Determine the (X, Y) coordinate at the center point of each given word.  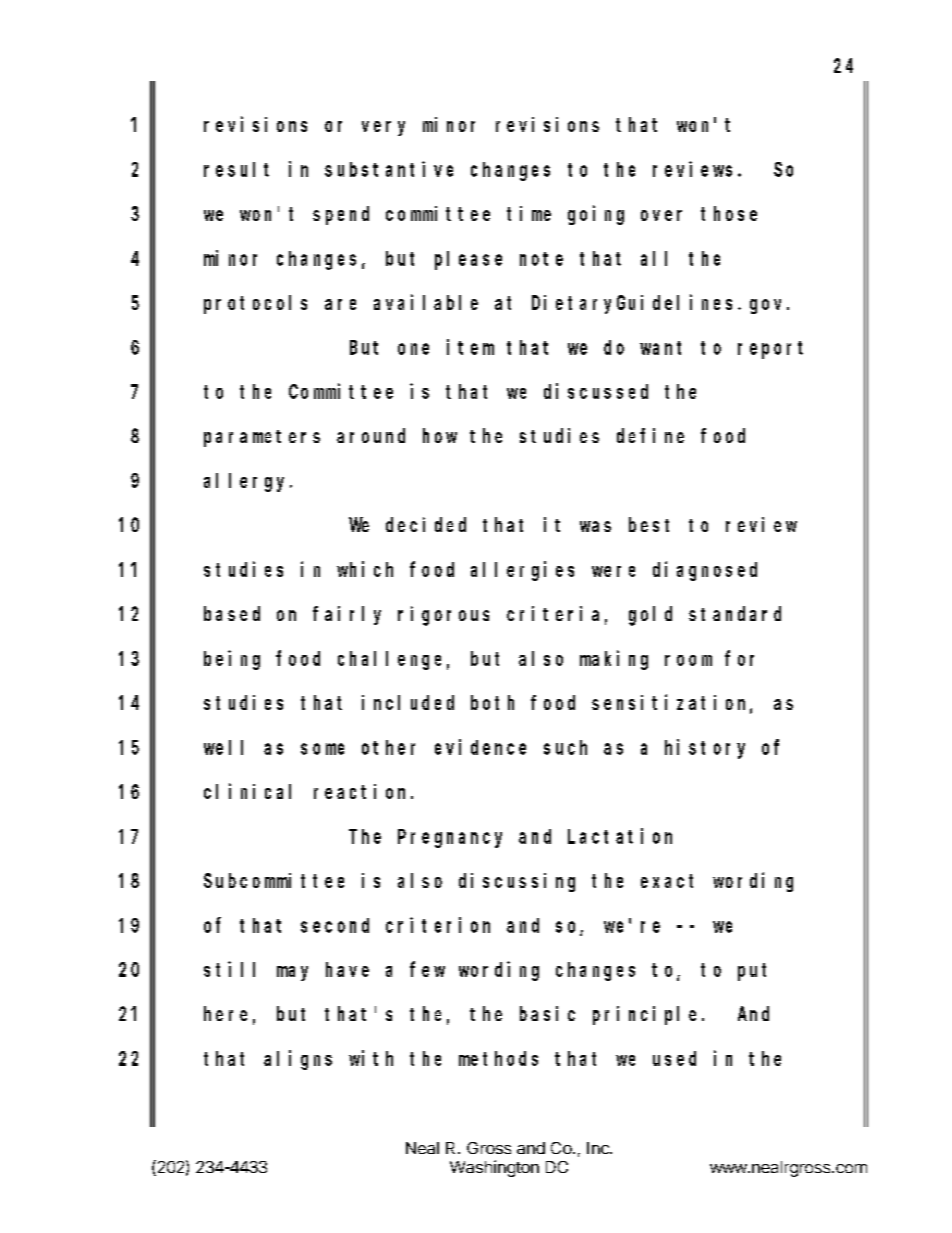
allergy (247, 482)
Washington (494, 1168)
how (440, 435)
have (347, 969)
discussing (517, 882)
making (614, 660)
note (541, 259)
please (468, 260)
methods (498, 1058)
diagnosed (705, 571)
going (596, 215)
